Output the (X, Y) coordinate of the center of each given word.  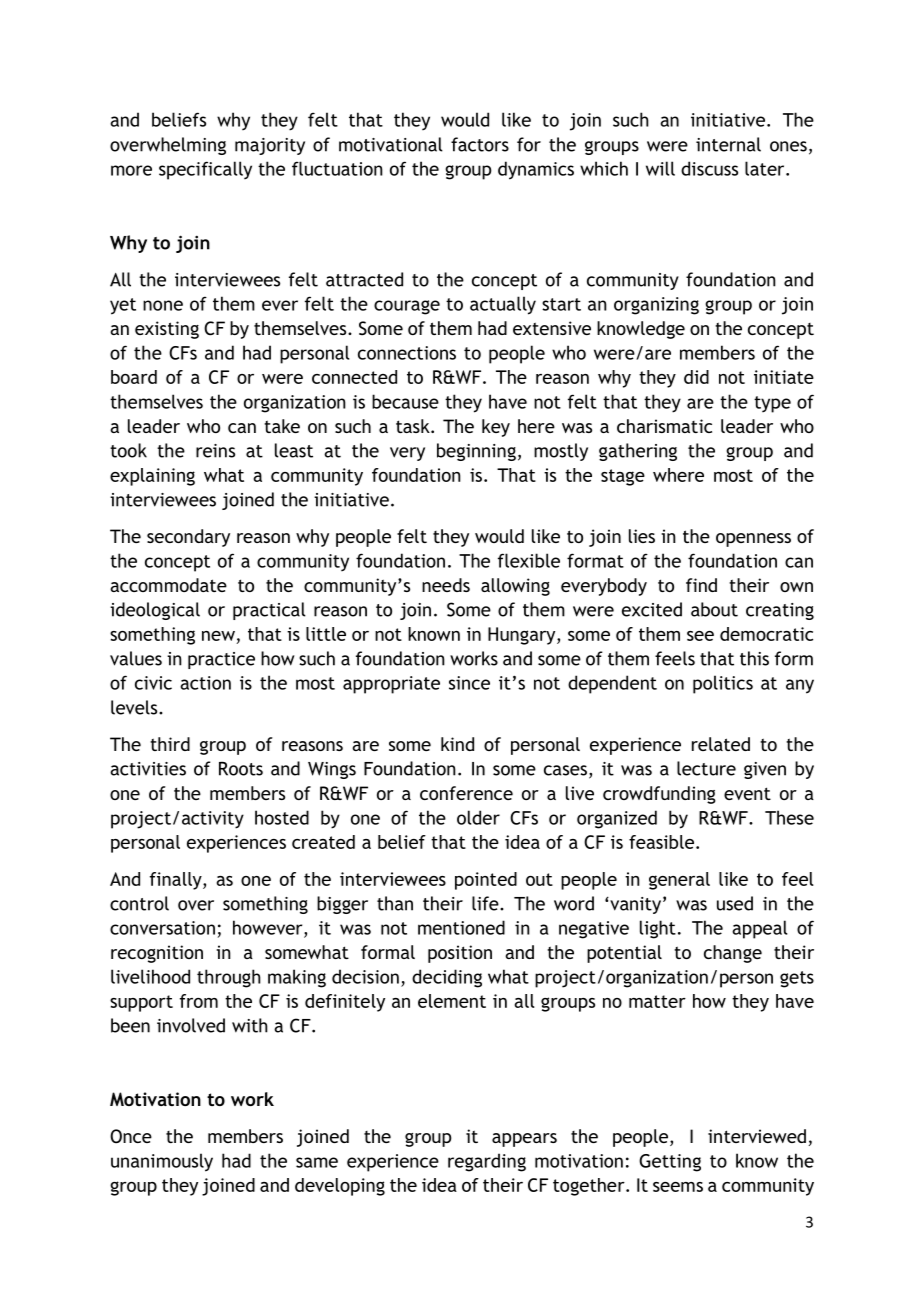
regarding (487, 1162)
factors (480, 144)
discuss (709, 168)
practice (221, 660)
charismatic (664, 426)
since (469, 683)
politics (723, 684)
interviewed (757, 1136)
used (735, 903)
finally (177, 881)
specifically (205, 170)
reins (215, 451)
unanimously (162, 1162)
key (496, 428)
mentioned (461, 927)
